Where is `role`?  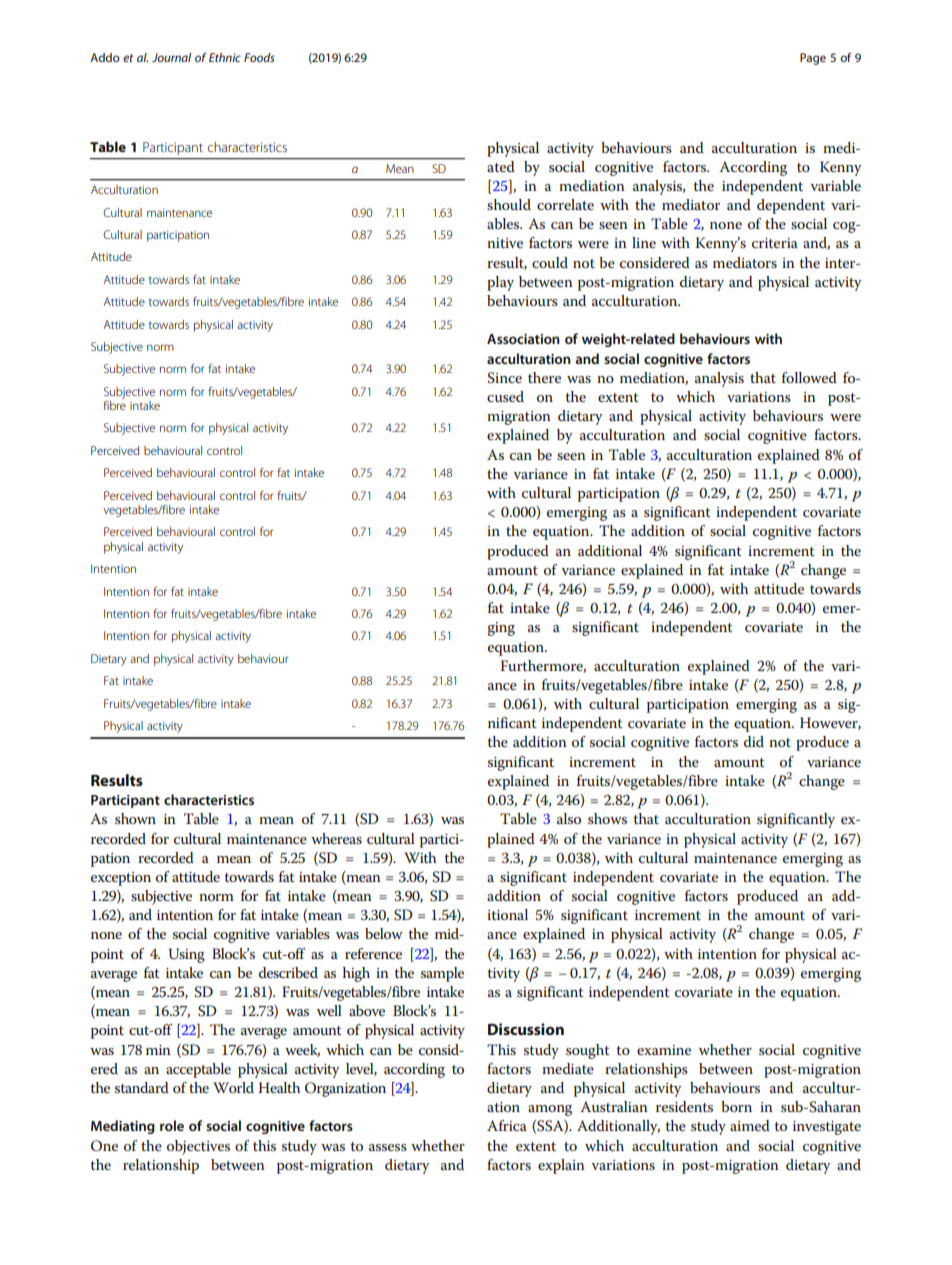
role is located at coordinates (172, 1125).
